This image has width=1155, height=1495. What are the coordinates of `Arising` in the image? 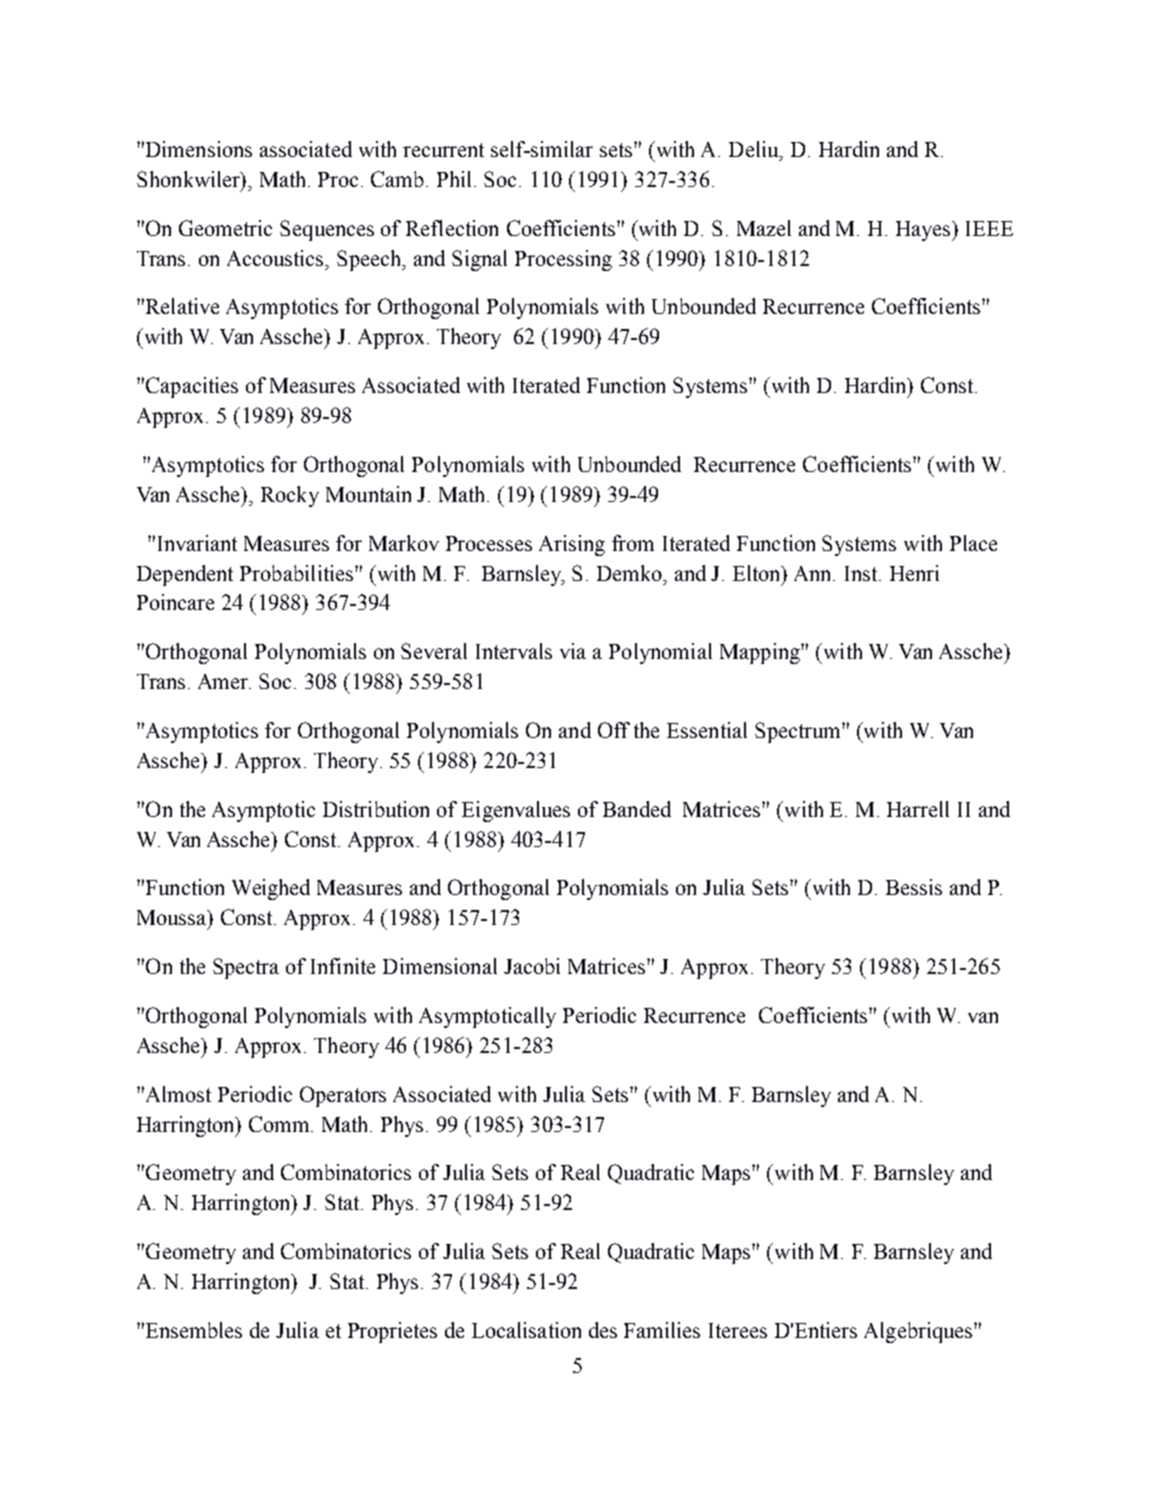 It's located at (572, 545).
